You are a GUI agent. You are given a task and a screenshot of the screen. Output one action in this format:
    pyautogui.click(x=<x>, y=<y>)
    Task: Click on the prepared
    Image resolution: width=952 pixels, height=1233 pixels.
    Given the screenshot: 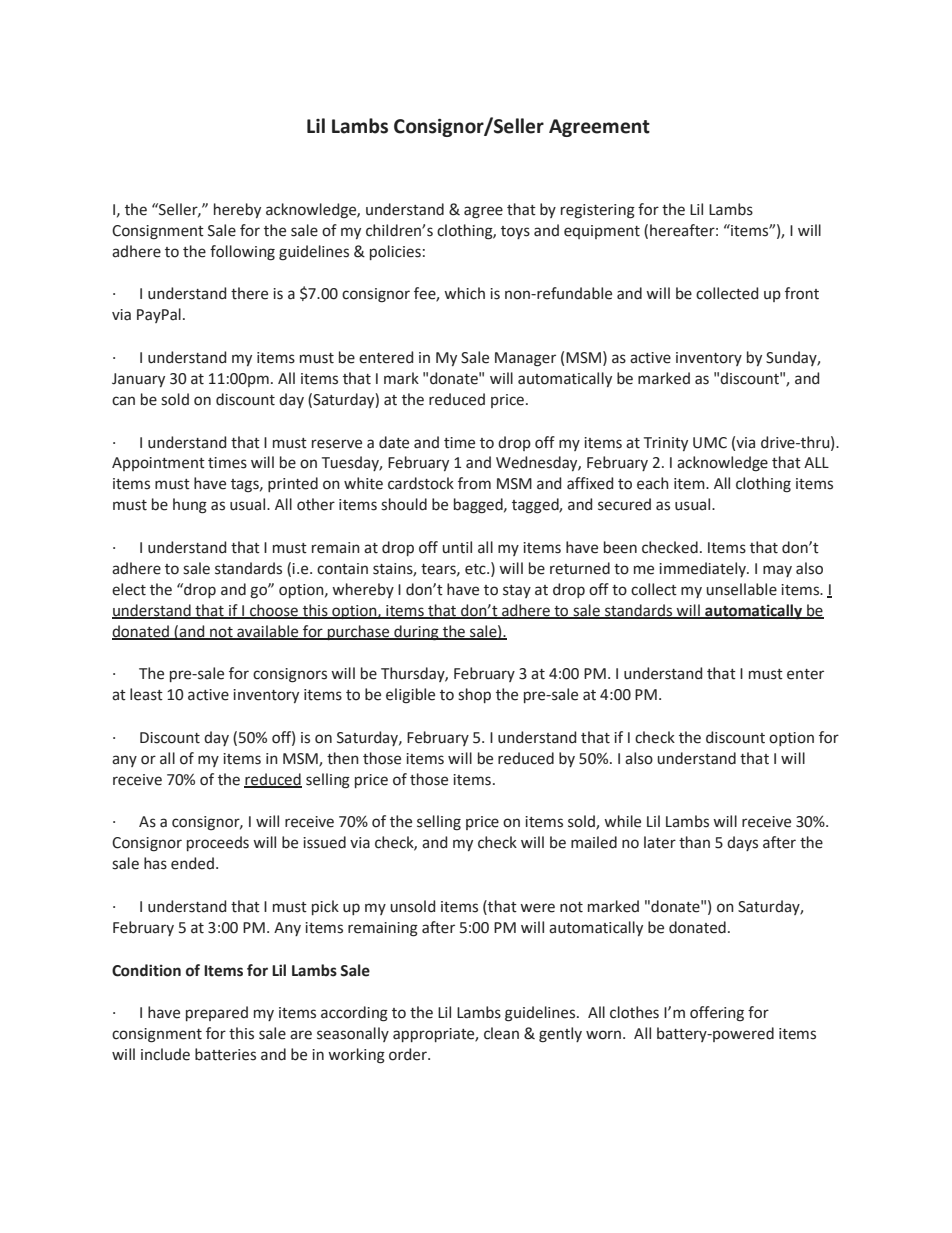 What is the action you would take?
    pyautogui.click(x=217, y=1013)
